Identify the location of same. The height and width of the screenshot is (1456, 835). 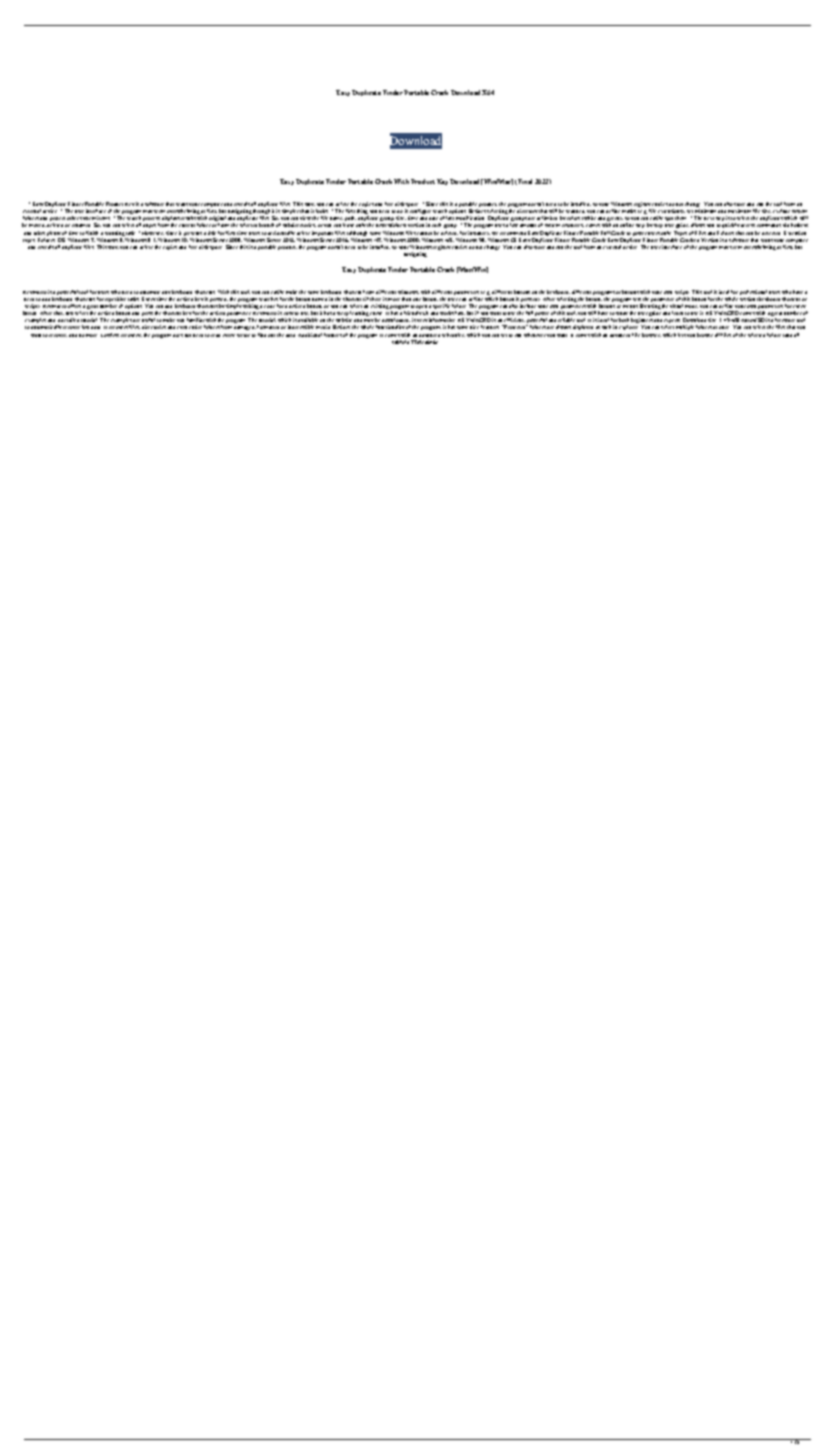
(313, 292).
